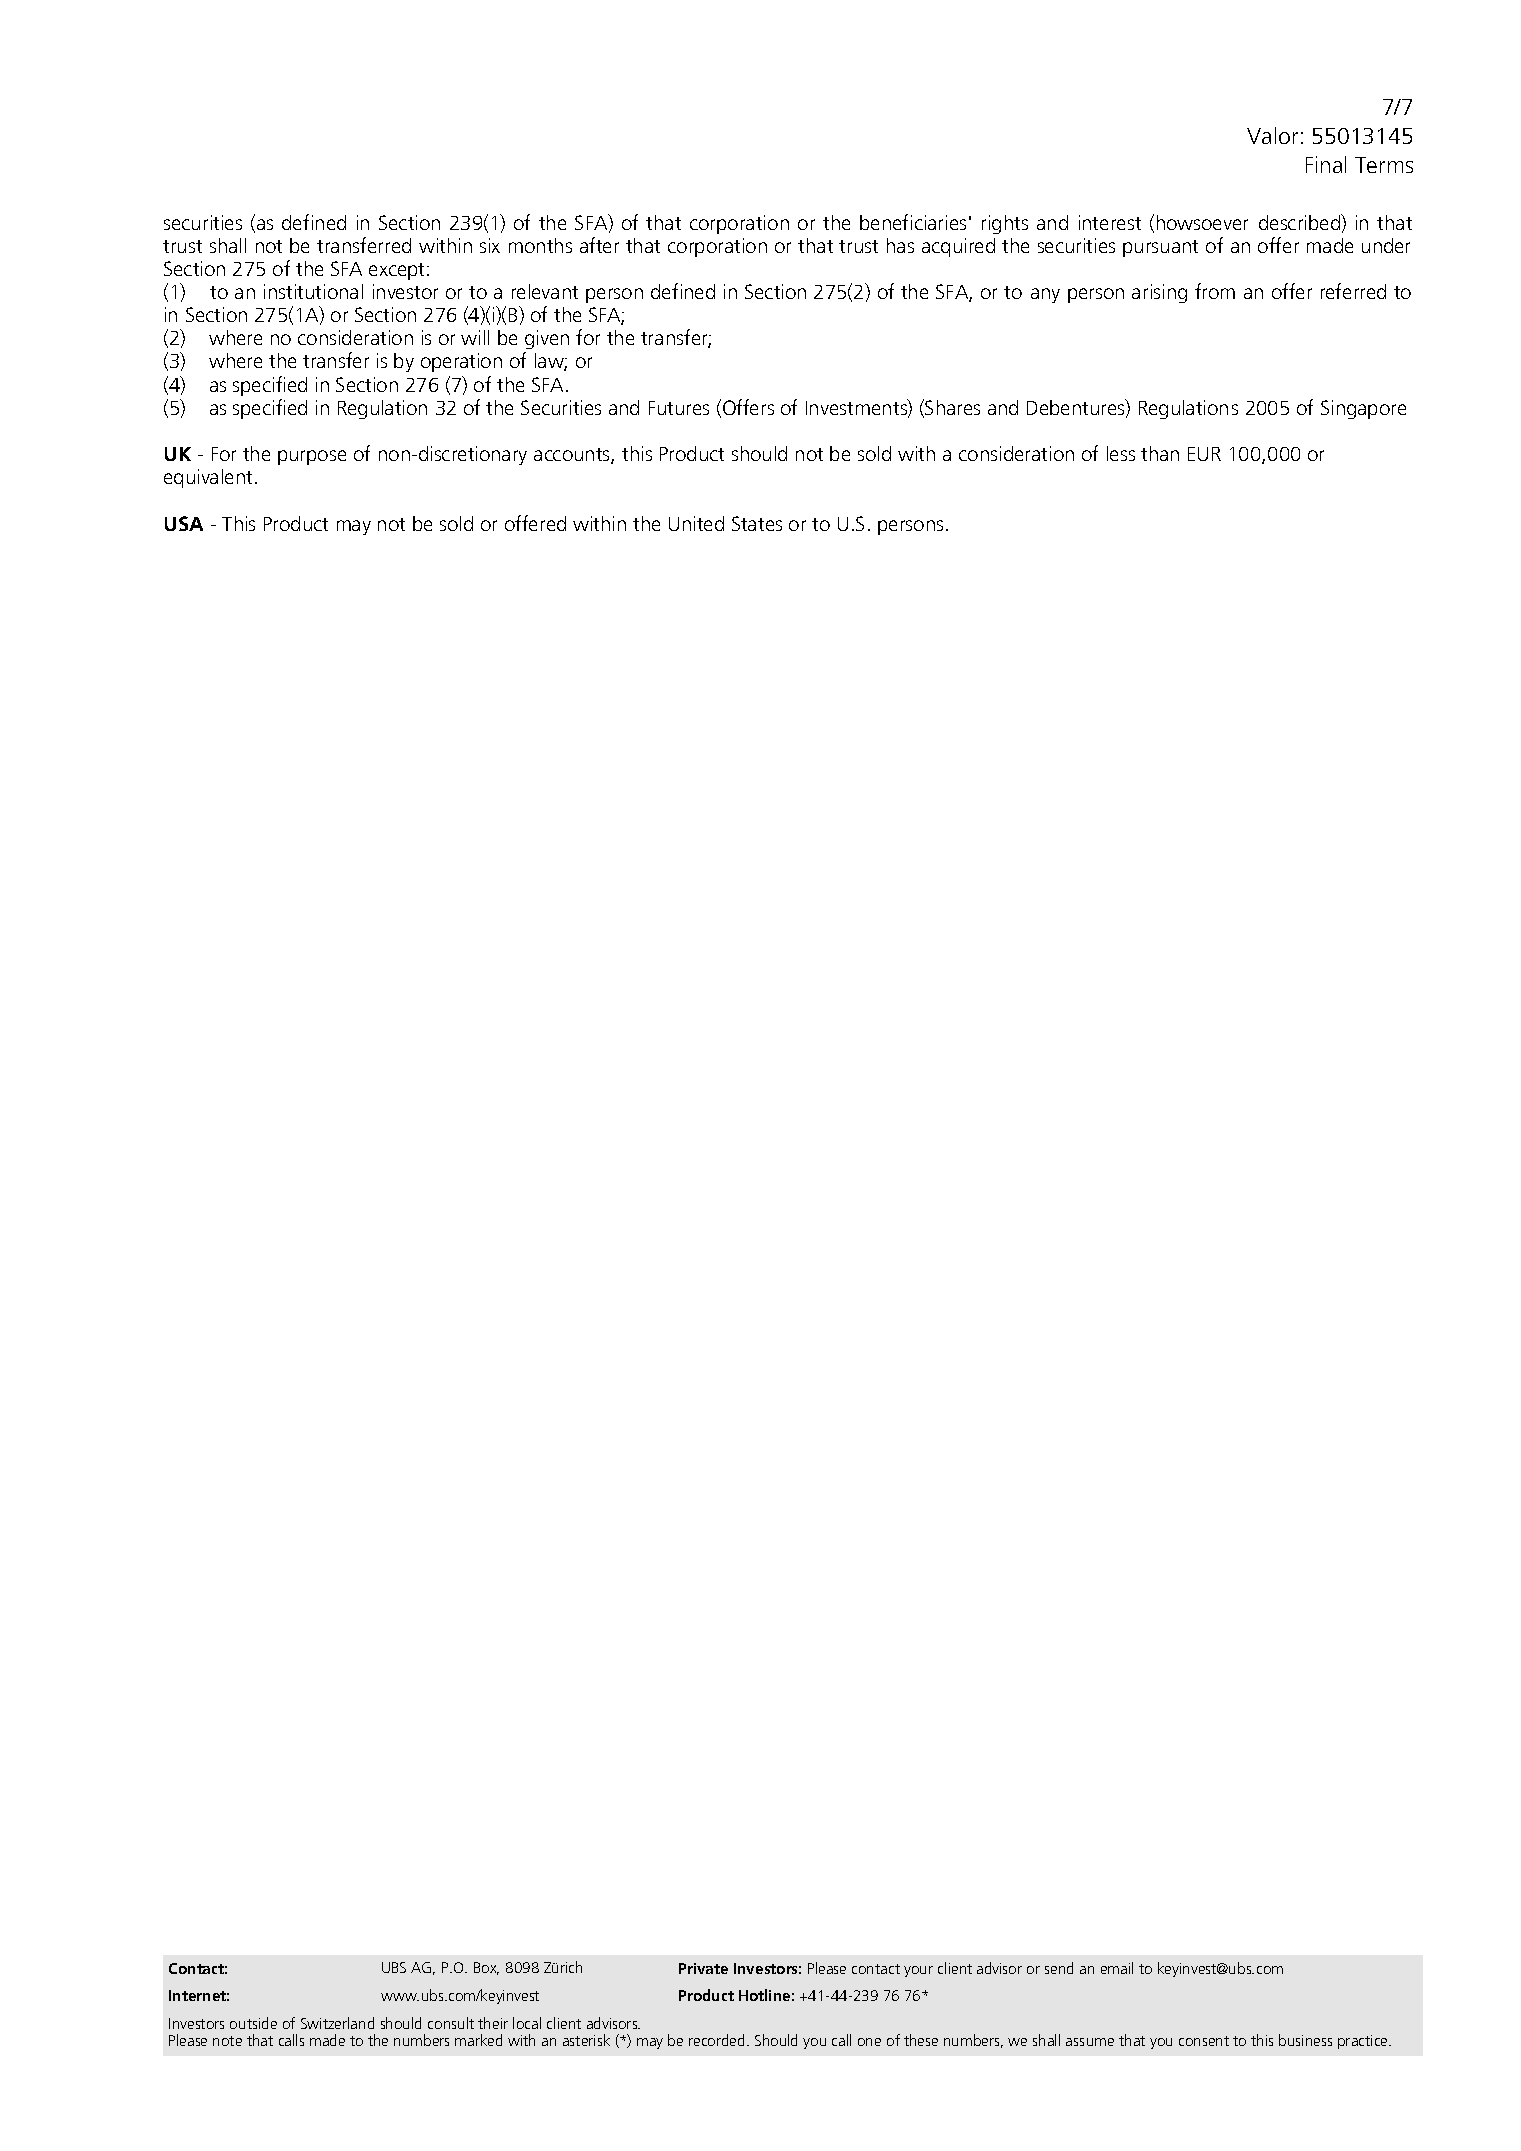  What do you see at coordinates (703, 1968) in the page?
I see `Private` at bounding box center [703, 1968].
